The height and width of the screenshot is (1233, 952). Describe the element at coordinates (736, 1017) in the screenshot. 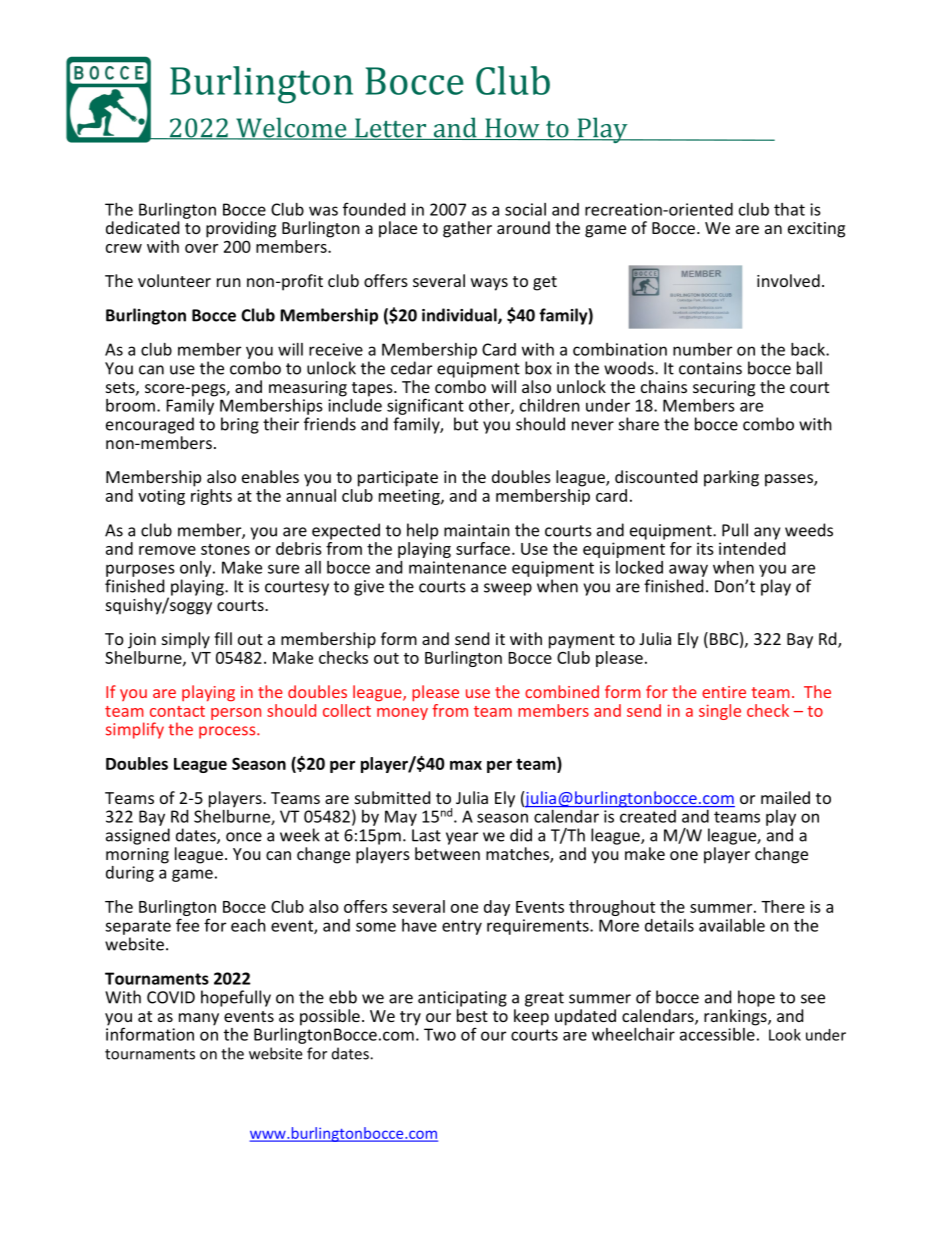

I see `rankings` at that location.
